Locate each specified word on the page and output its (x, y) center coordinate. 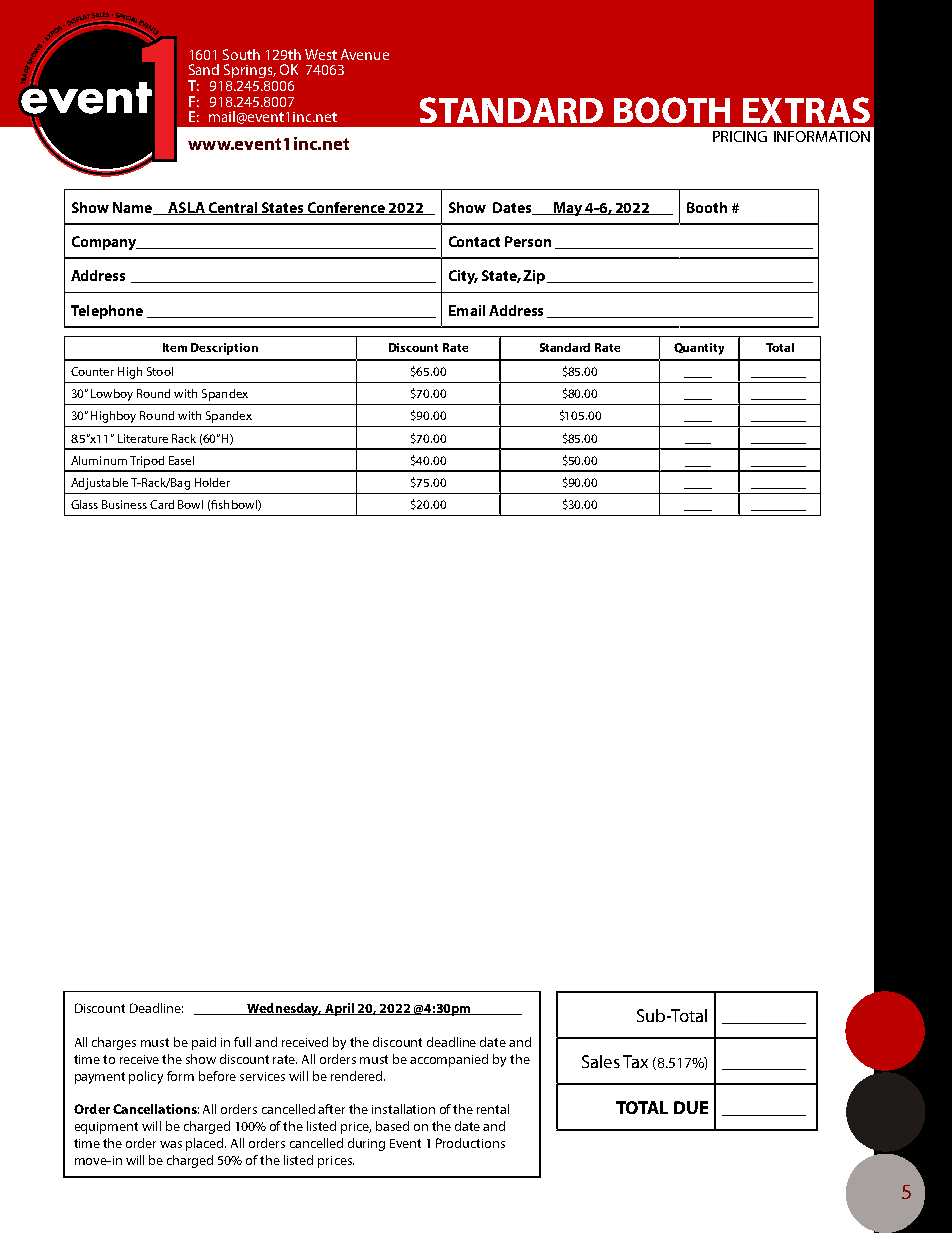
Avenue (365, 54)
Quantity (699, 349)
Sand (204, 69)
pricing (740, 136)
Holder (212, 482)
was (171, 1144)
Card (162, 504)
